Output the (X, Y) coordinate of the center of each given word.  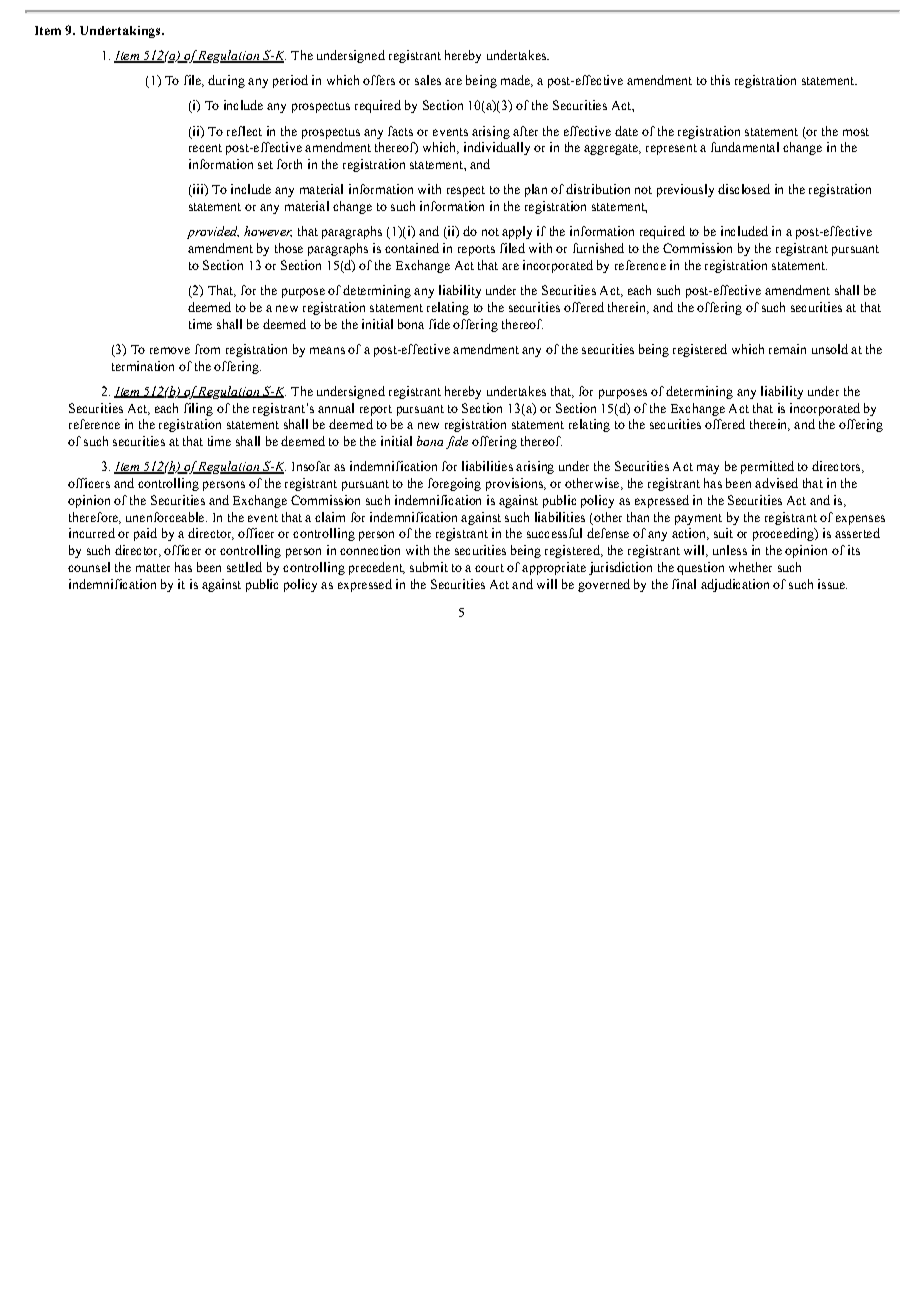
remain (787, 349)
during (226, 81)
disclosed (744, 189)
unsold (830, 349)
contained (412, 248)
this (720, 80)
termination (143, 366)
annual (336, 408)
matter (153, 568)
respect (466, 191)
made (516, 81)
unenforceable (166, 517)
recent (205, 148)
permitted (767, 467)
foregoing (454, 484)
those (289, 248)
